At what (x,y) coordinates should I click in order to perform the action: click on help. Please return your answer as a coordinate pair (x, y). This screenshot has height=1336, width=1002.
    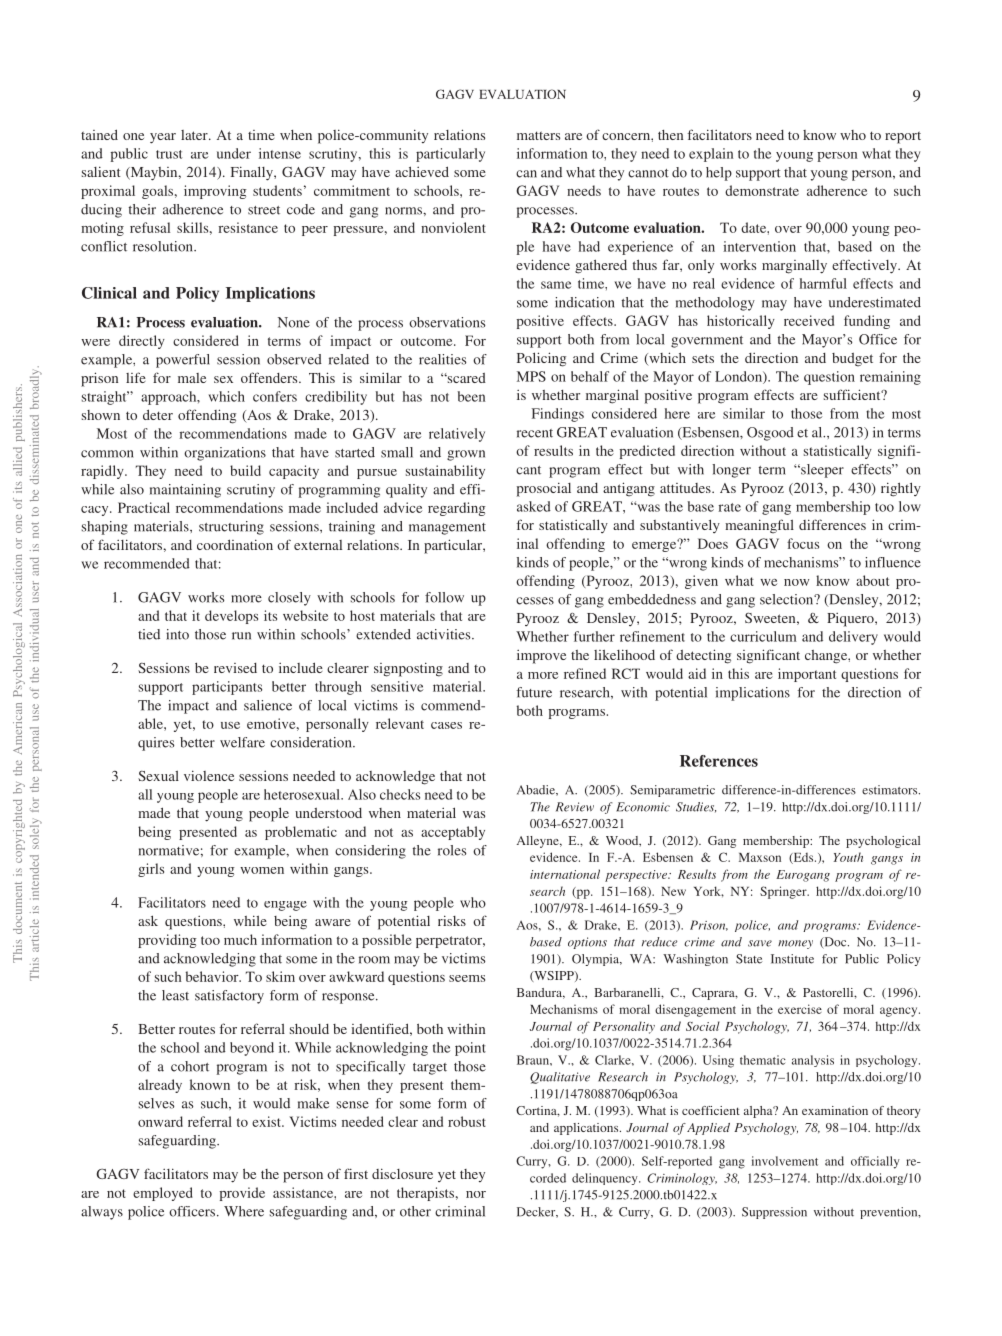
    Looking at the image, I should click on (719, 174).
